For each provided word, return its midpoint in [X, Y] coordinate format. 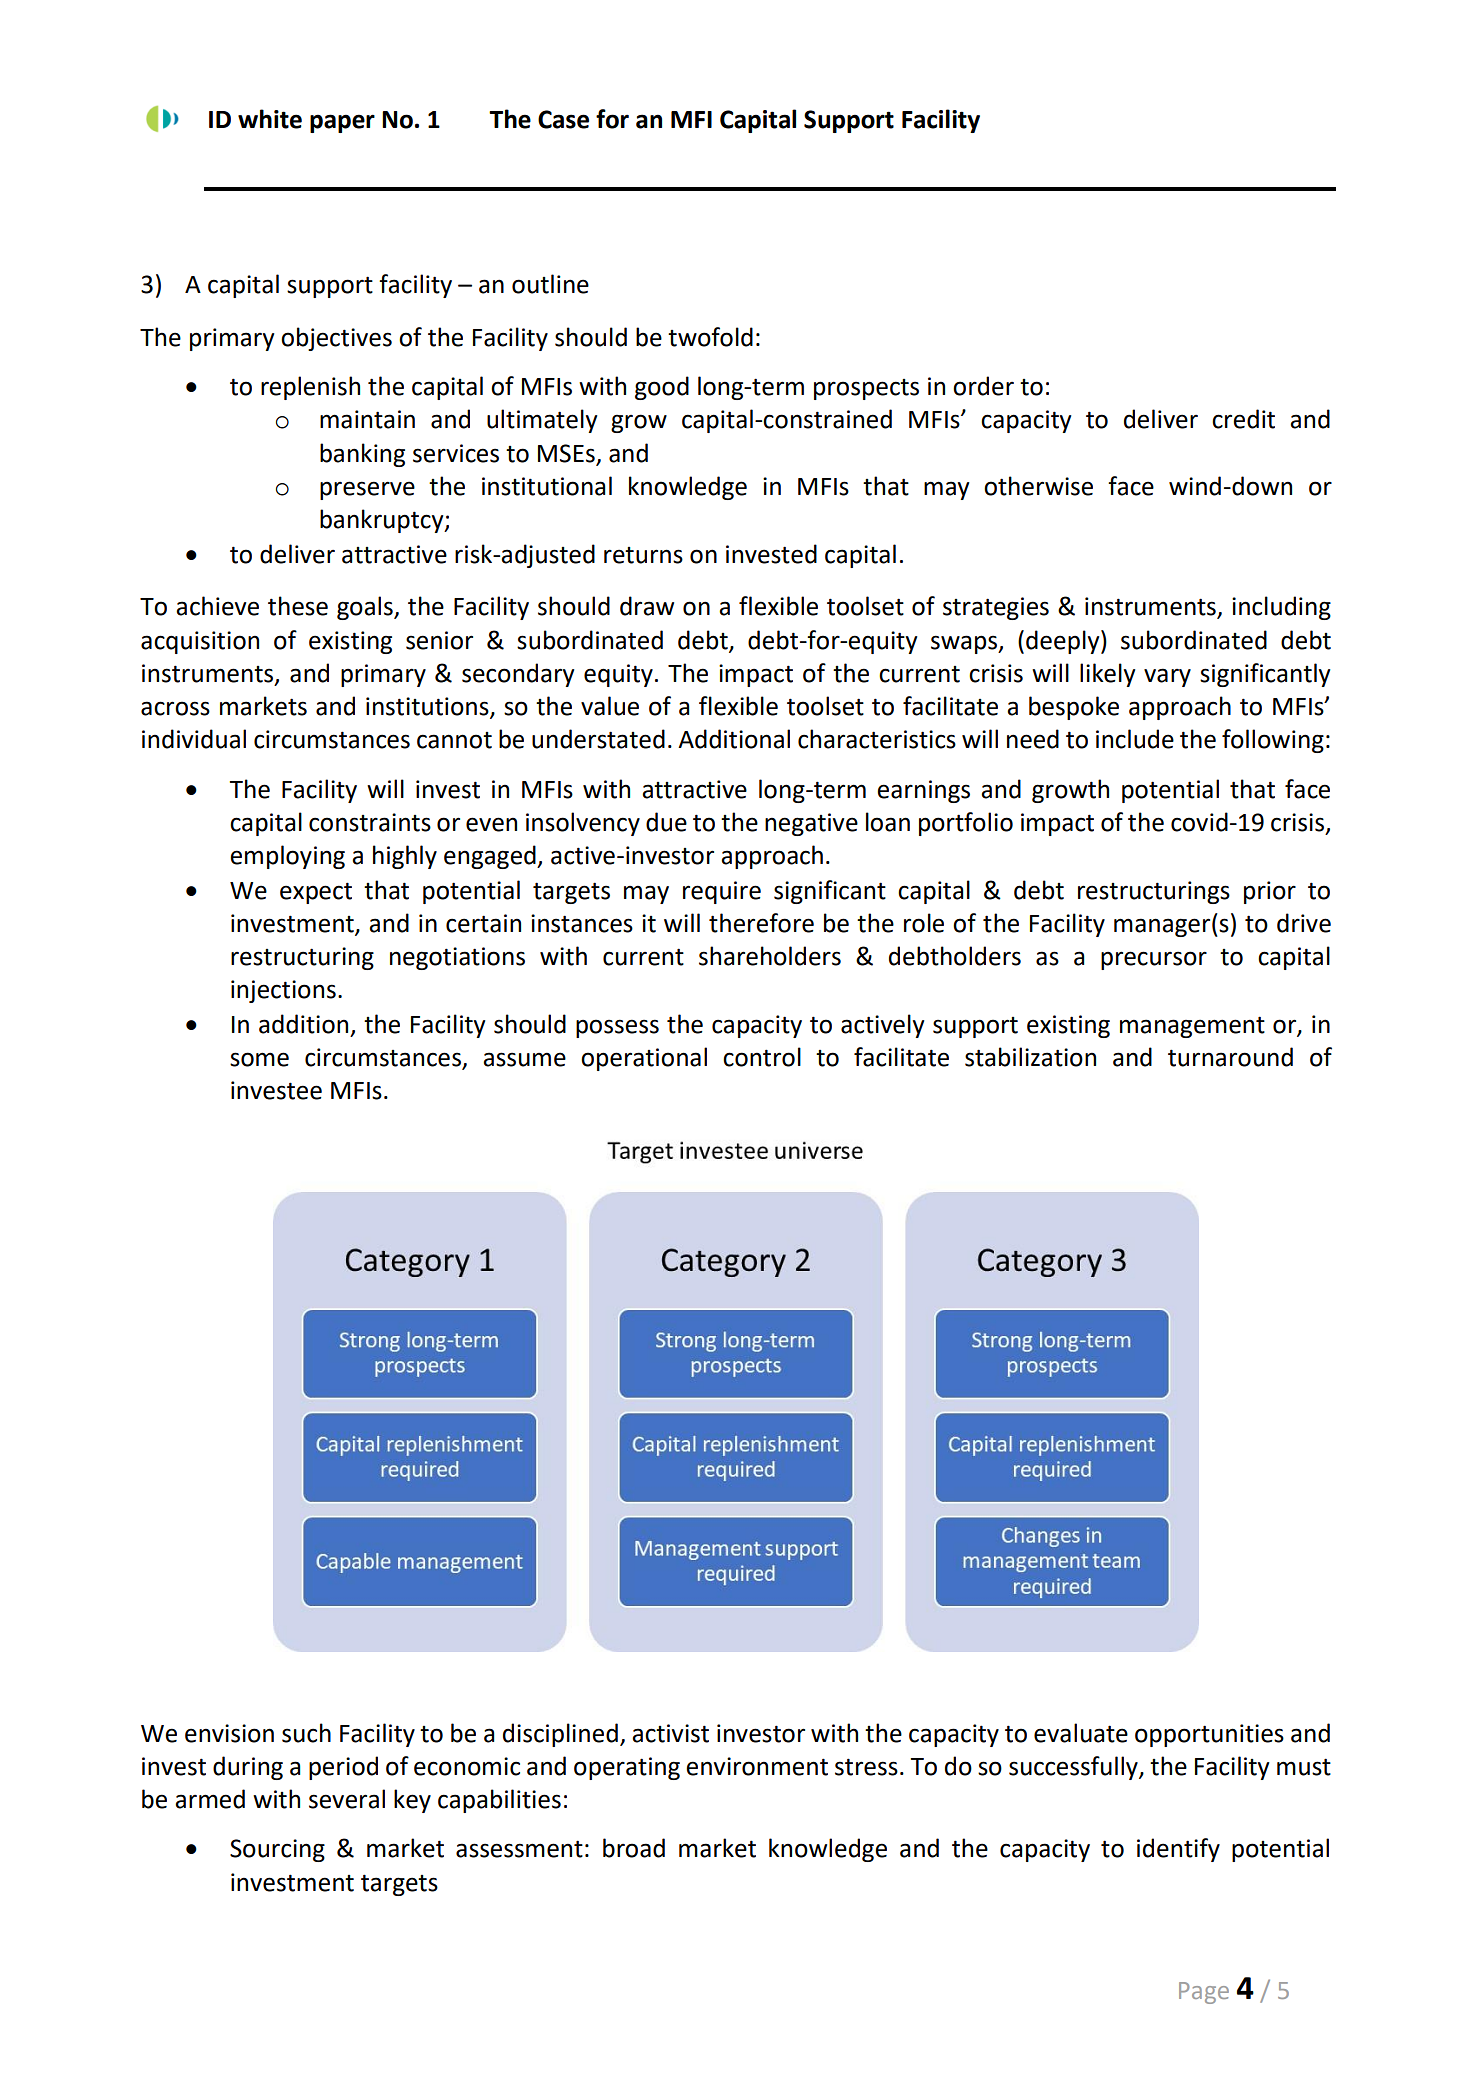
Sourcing [277, 1850]
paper [342, 123]
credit [1243, 419]
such [306, 1733]
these [298, 606]
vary [1167, 677]
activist [670, 1733]
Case [563, 119]
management [1192, 1027]
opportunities [1209, 1735]
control [762, 1057]
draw [647, 606]
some [259, 1059]
